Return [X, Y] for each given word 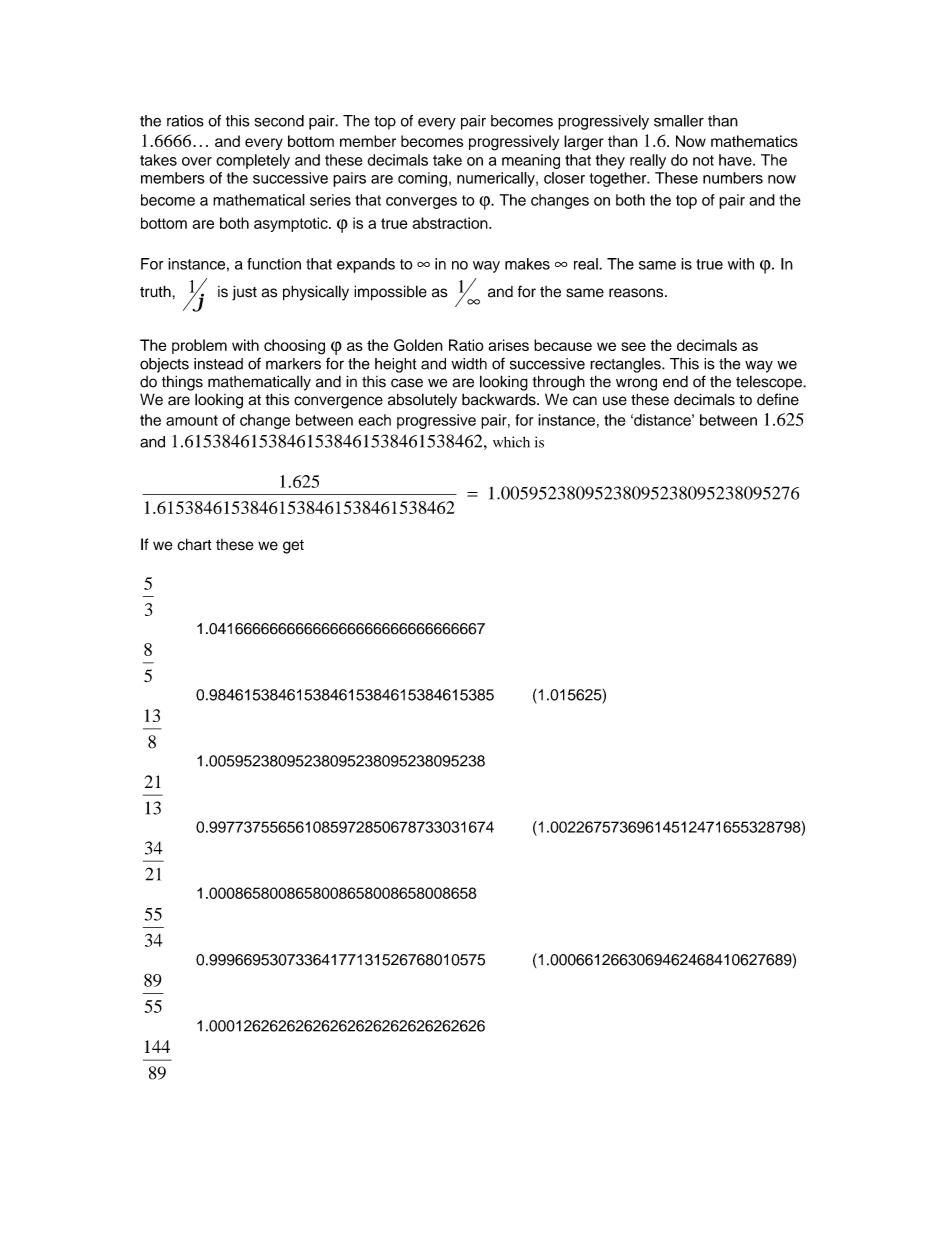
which [511, 442]
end [675, 382]
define [778, 399]
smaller [679, 121]
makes [527, 264]
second [279, 121]
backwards [500, 399]
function [274, 264]
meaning [531, 161]
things [182, 383]
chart [194, 544]
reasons [637, 293]
